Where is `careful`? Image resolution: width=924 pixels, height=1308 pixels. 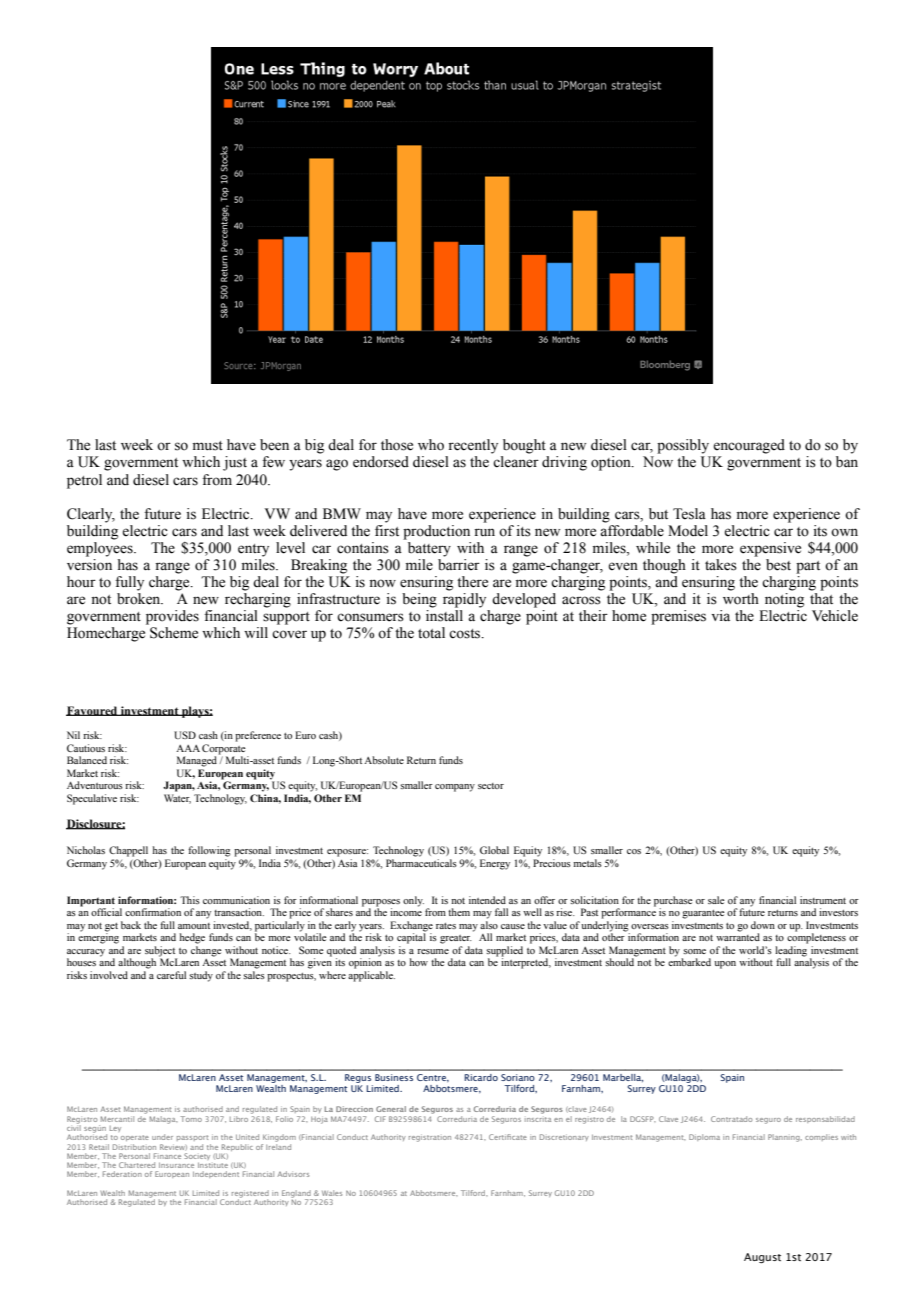
careful is located at coordinates (171, 975).
